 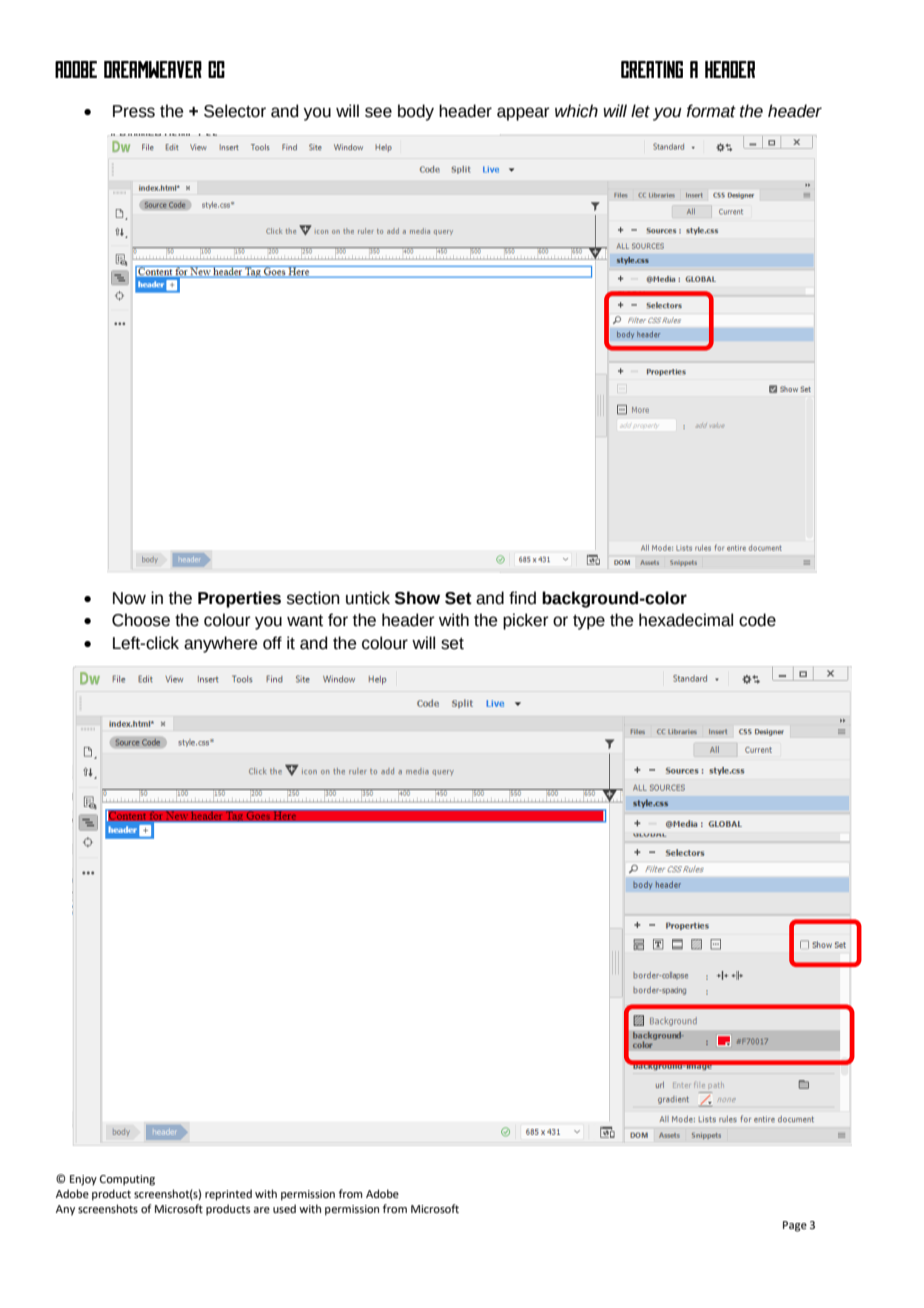 What do you see at coordinates (272, 643) in the screenshot?
I see `off` at bounding box center [272, 643].
